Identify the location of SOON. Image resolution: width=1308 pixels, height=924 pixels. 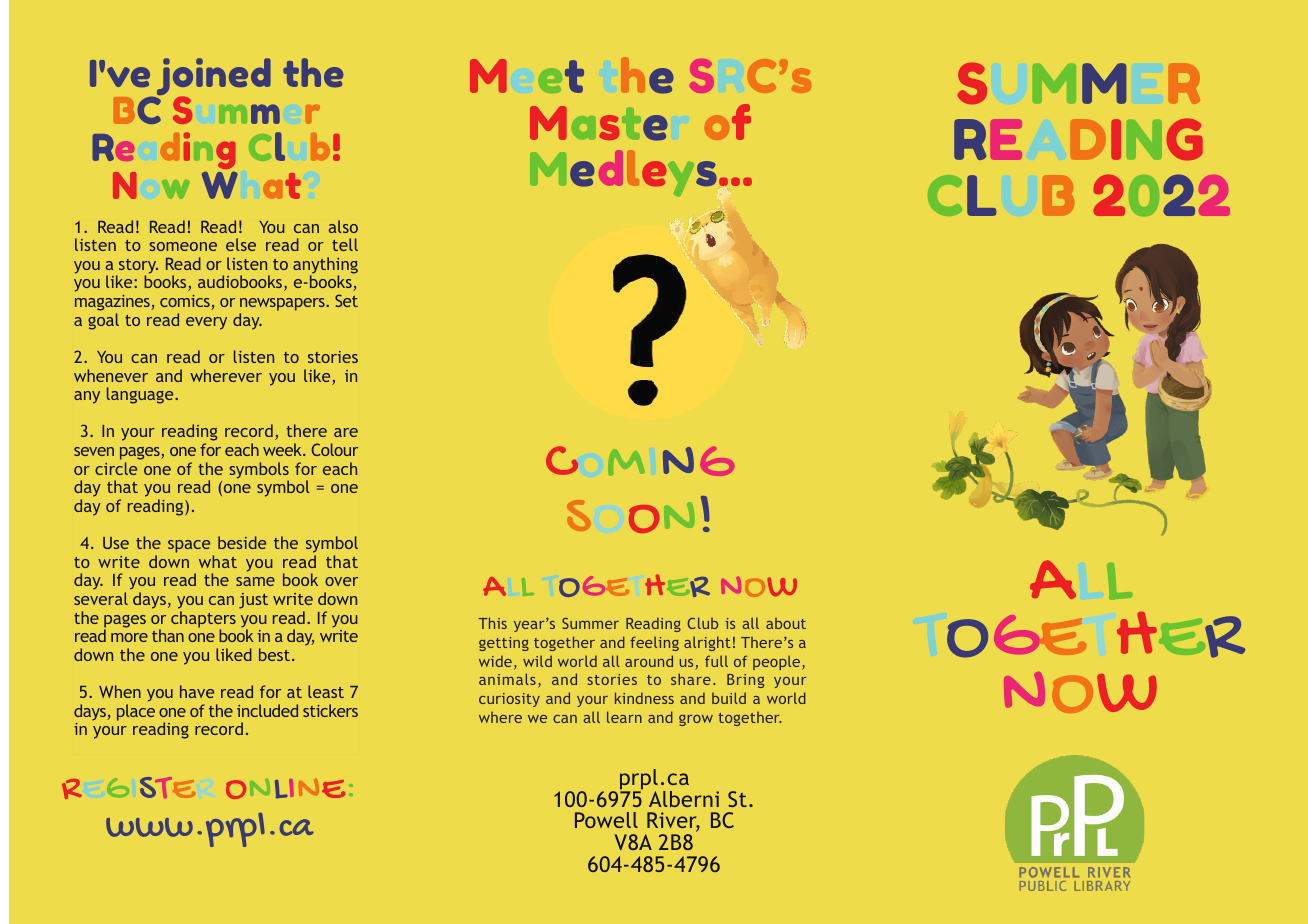
(631, 516).
